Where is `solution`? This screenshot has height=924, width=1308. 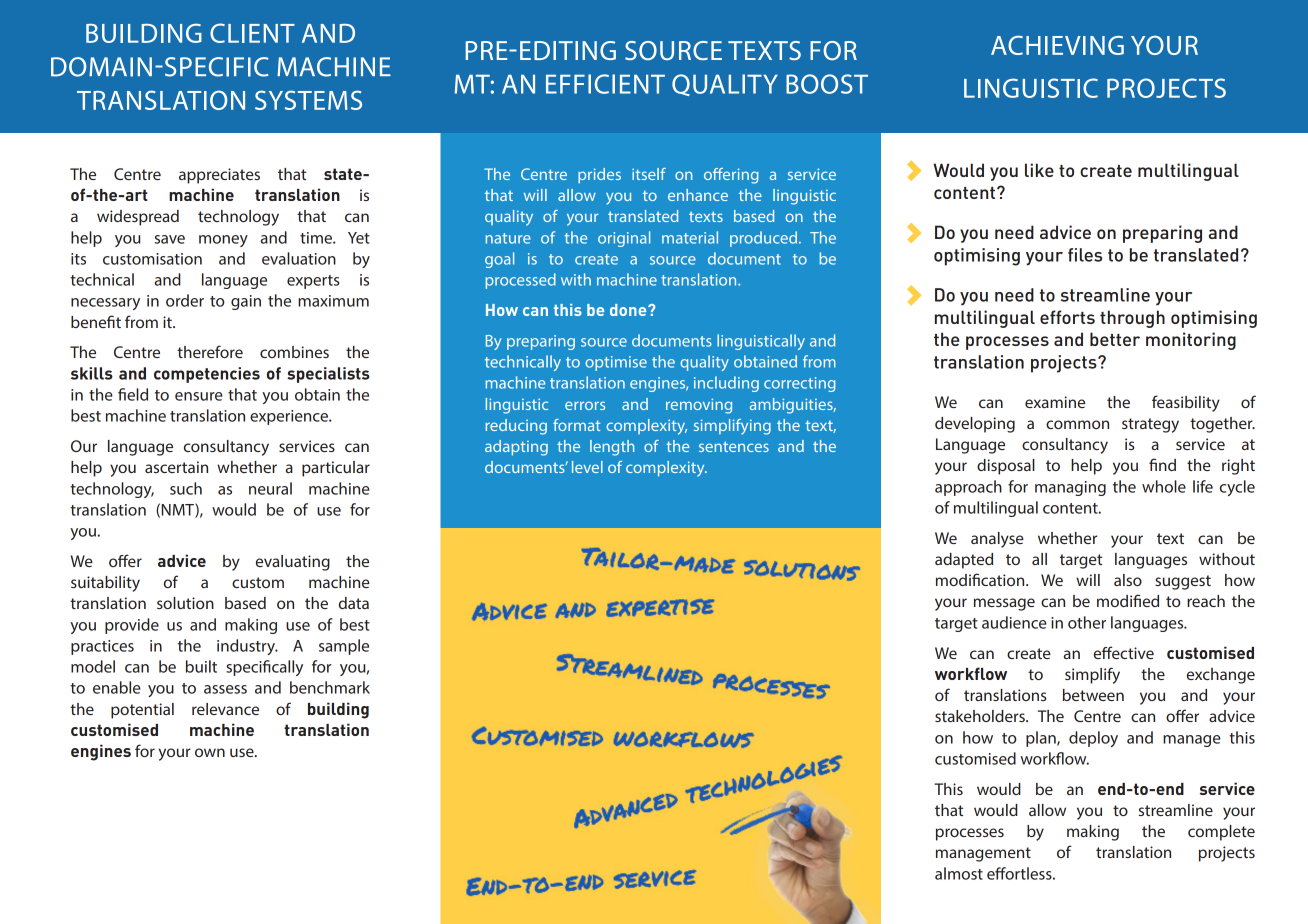 solution is located at coordinates (185, 603).
